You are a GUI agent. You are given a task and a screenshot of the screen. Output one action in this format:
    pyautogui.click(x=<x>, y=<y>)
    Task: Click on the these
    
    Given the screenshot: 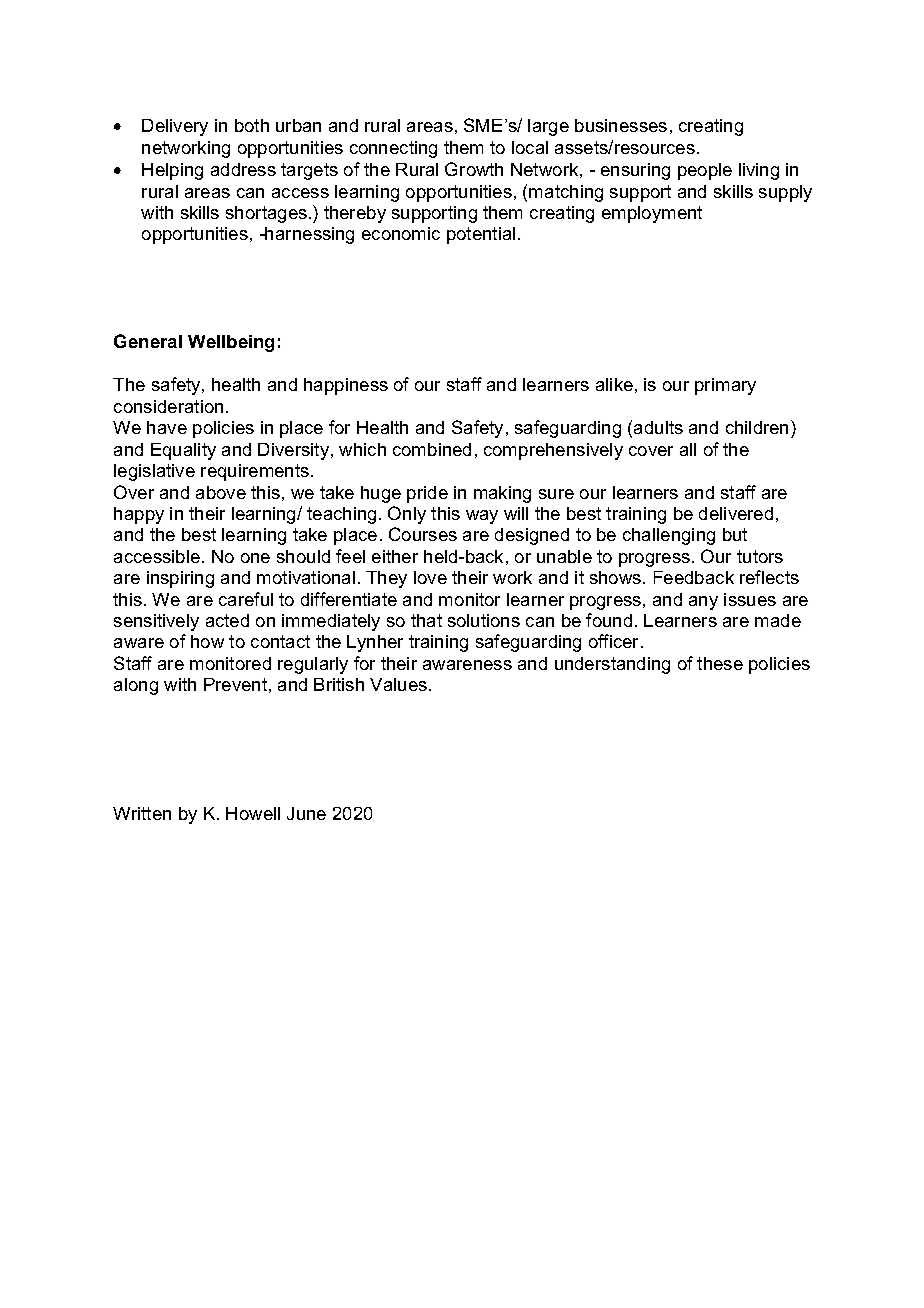 What is the action you would take?
    pyautogui.click(x=720, y=663)
